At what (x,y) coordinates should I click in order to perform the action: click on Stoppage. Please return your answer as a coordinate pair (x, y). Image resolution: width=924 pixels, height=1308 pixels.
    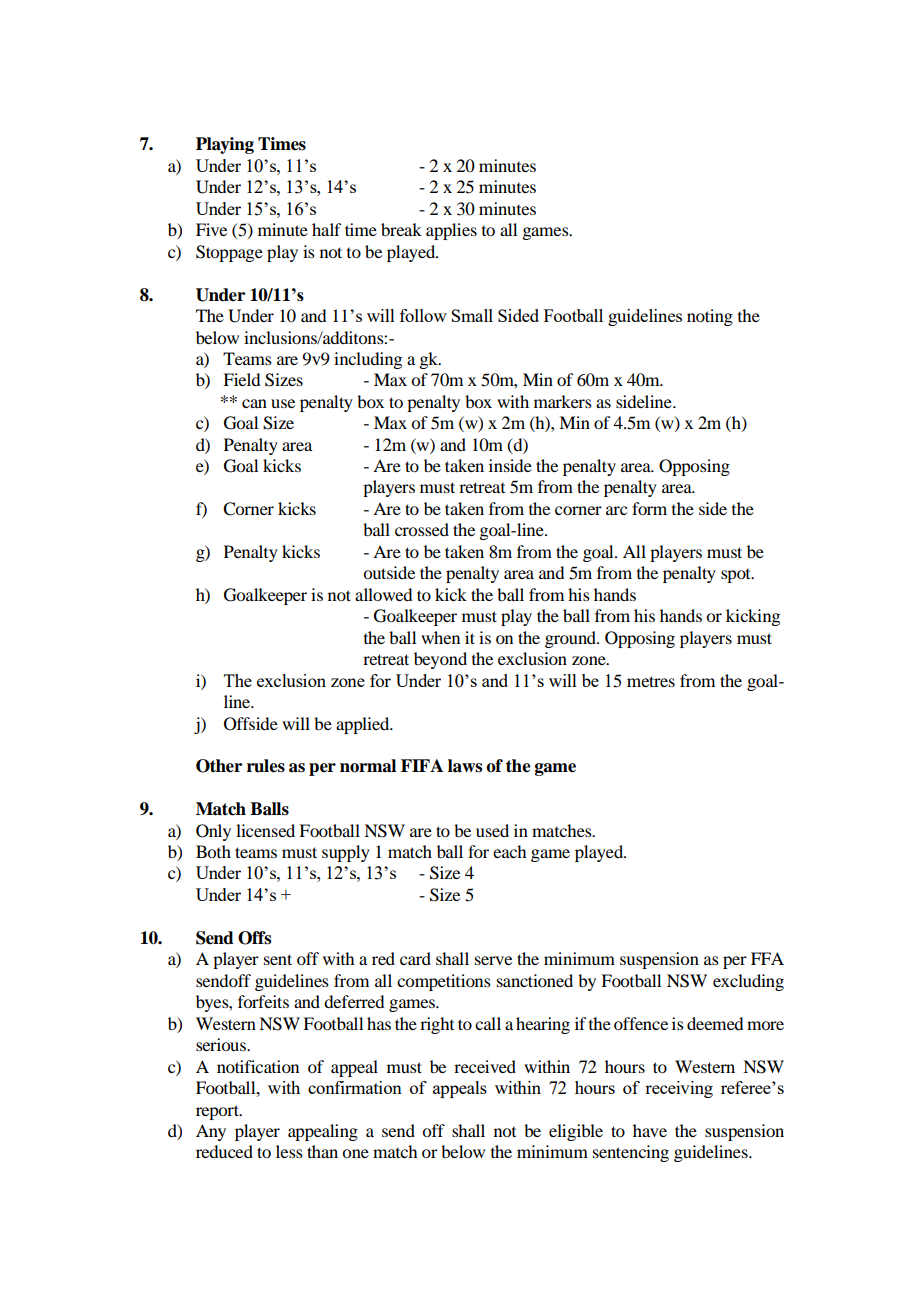
    Looking at the image, I should click on (229, 253).
